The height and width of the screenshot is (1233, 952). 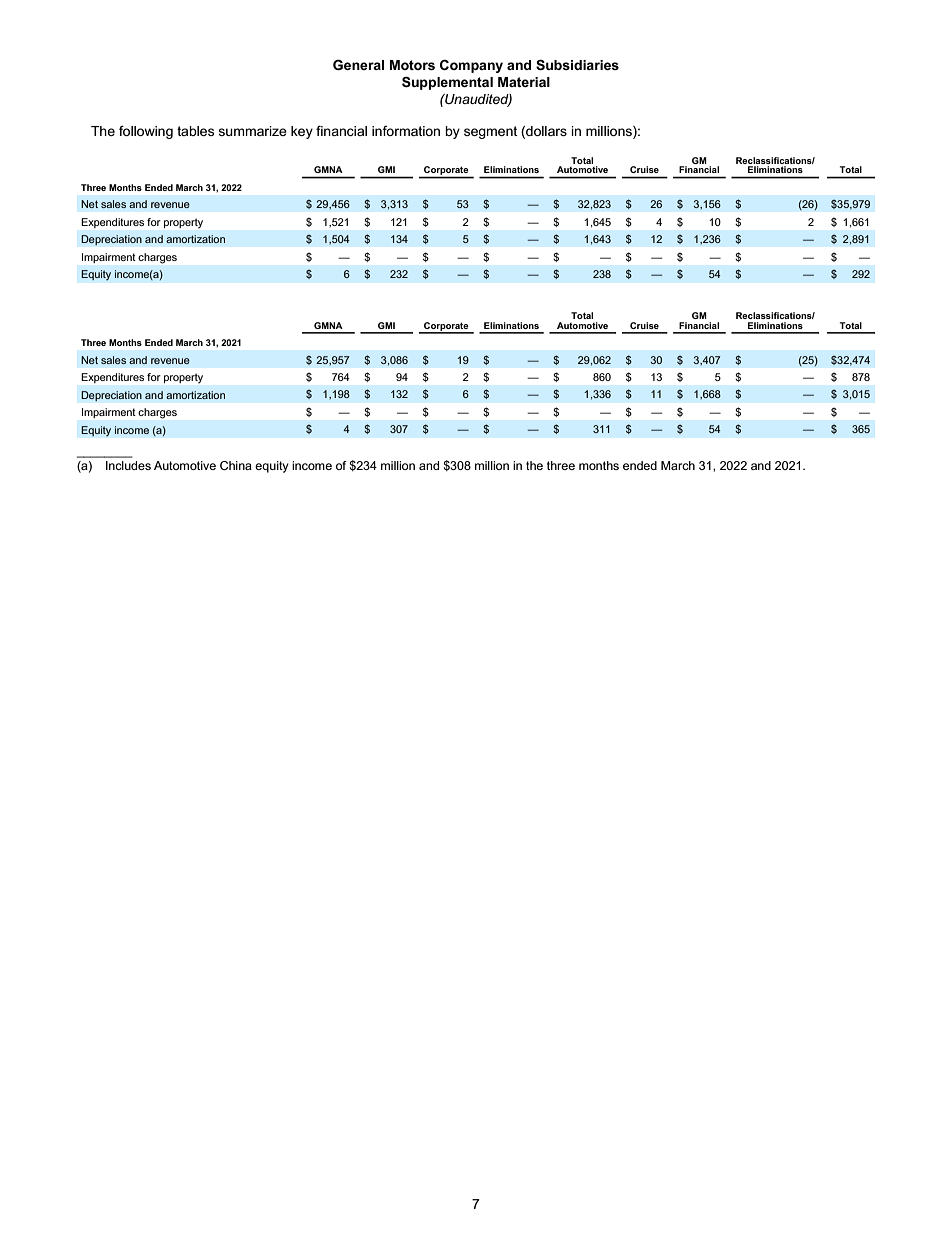 I want to click on summarize, so click(x=253, y=131).
